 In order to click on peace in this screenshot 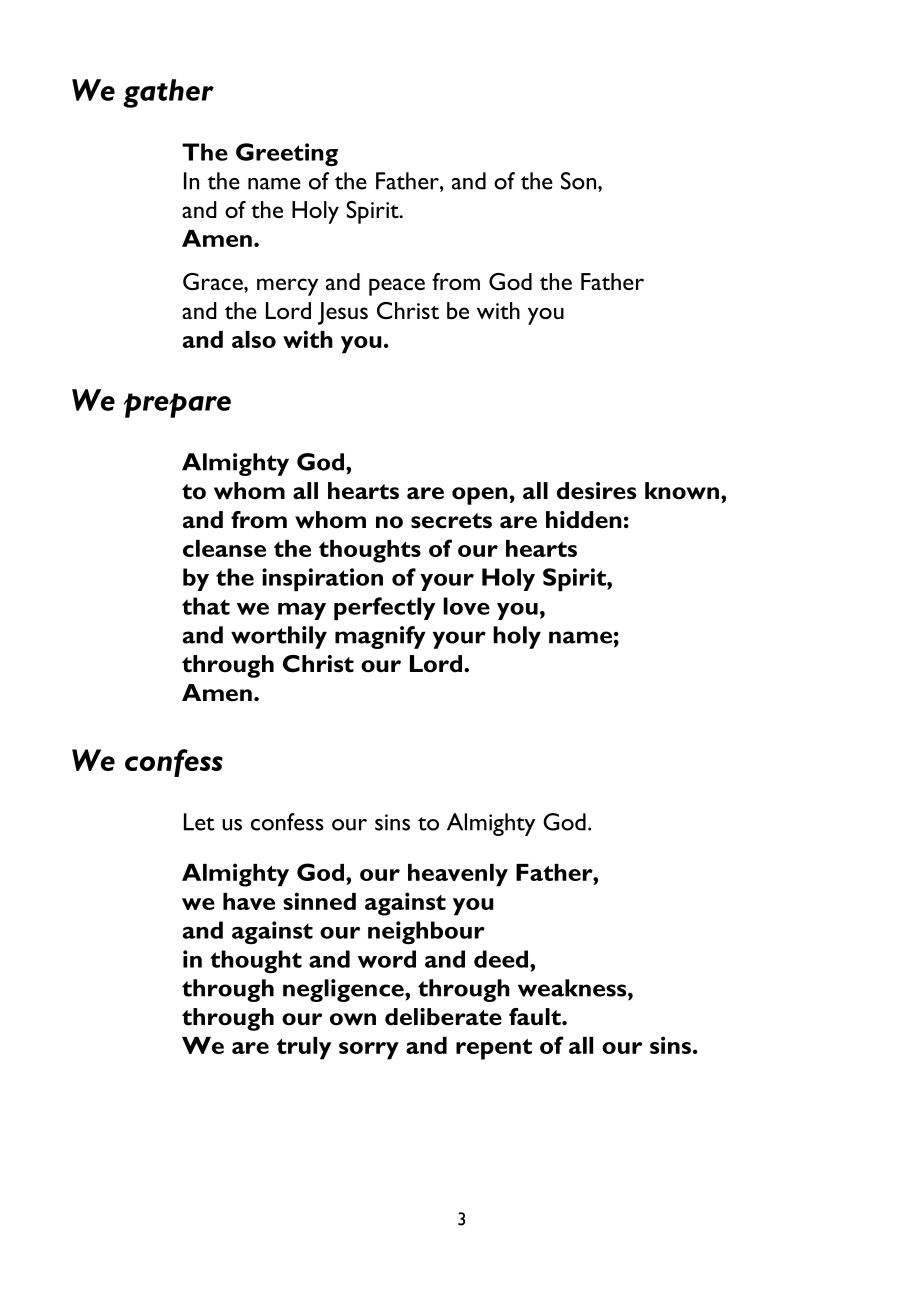, I will do `click(397, 287)`.
